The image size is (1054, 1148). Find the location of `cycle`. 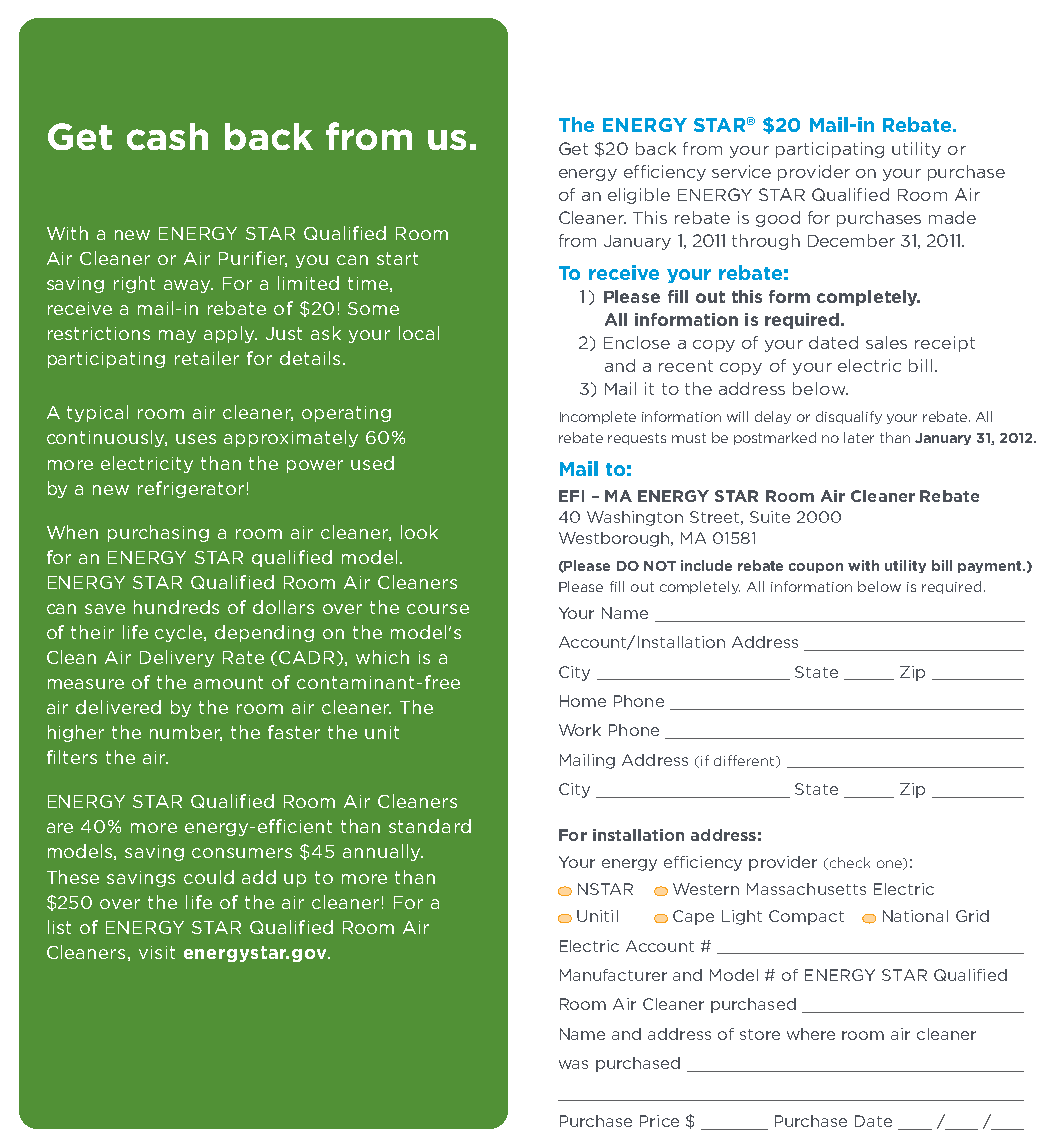

cycle is located at coordinates (180, 633).
